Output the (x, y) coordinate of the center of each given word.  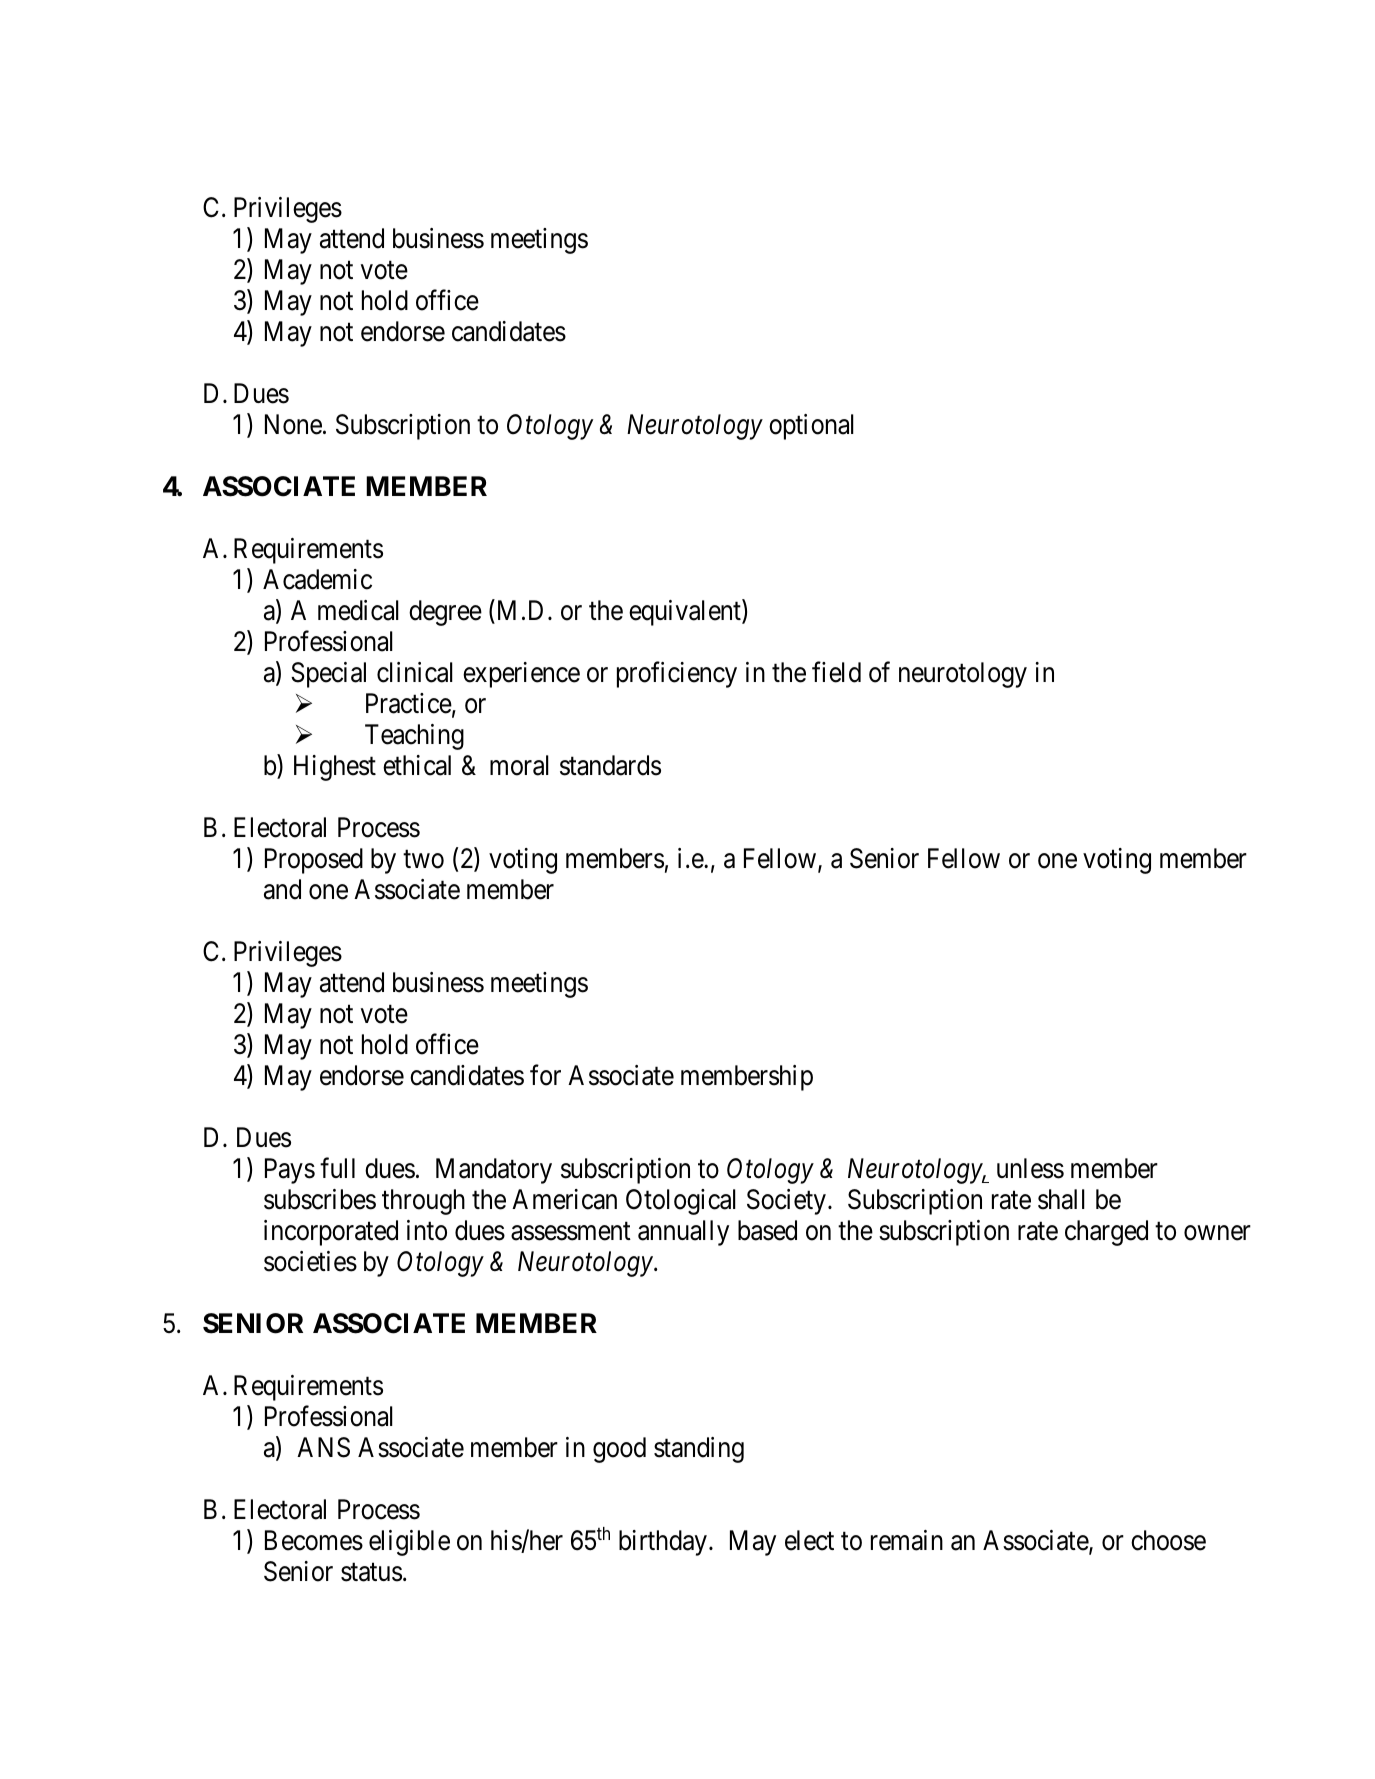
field (836, 672)
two (423, 860)
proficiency (677, 675)
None (293, 425)
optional (811, 427)
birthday (663, 1543)
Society (786, 1202)
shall (1061, 1199)
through (423, 1202)
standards (610, 765)
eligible (409, 1543)
